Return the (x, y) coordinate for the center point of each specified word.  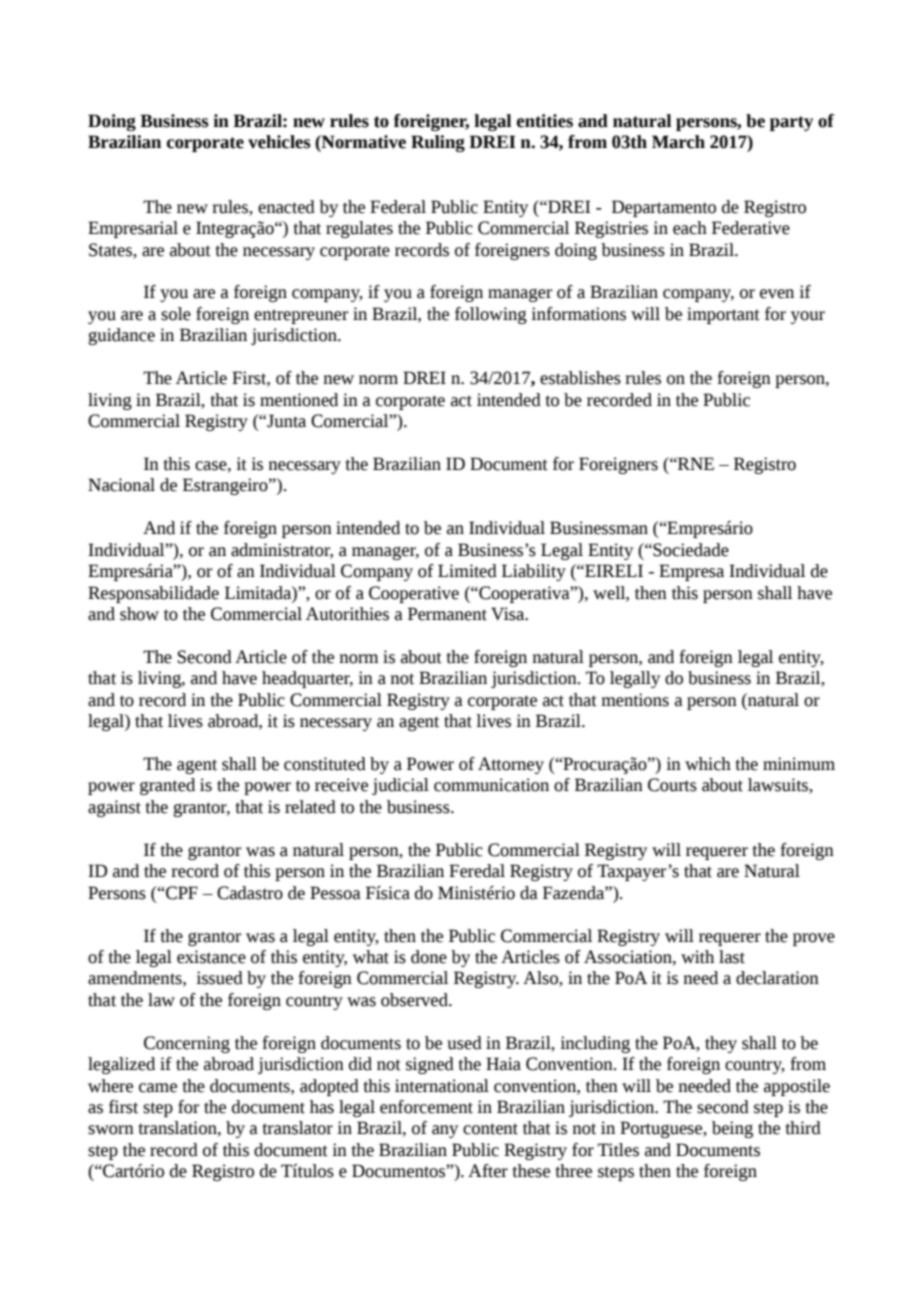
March (678, 142)
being (732, 1129)
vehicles (279, 142)
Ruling (438, 143)
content (490, 1129)
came (158, 1088)
